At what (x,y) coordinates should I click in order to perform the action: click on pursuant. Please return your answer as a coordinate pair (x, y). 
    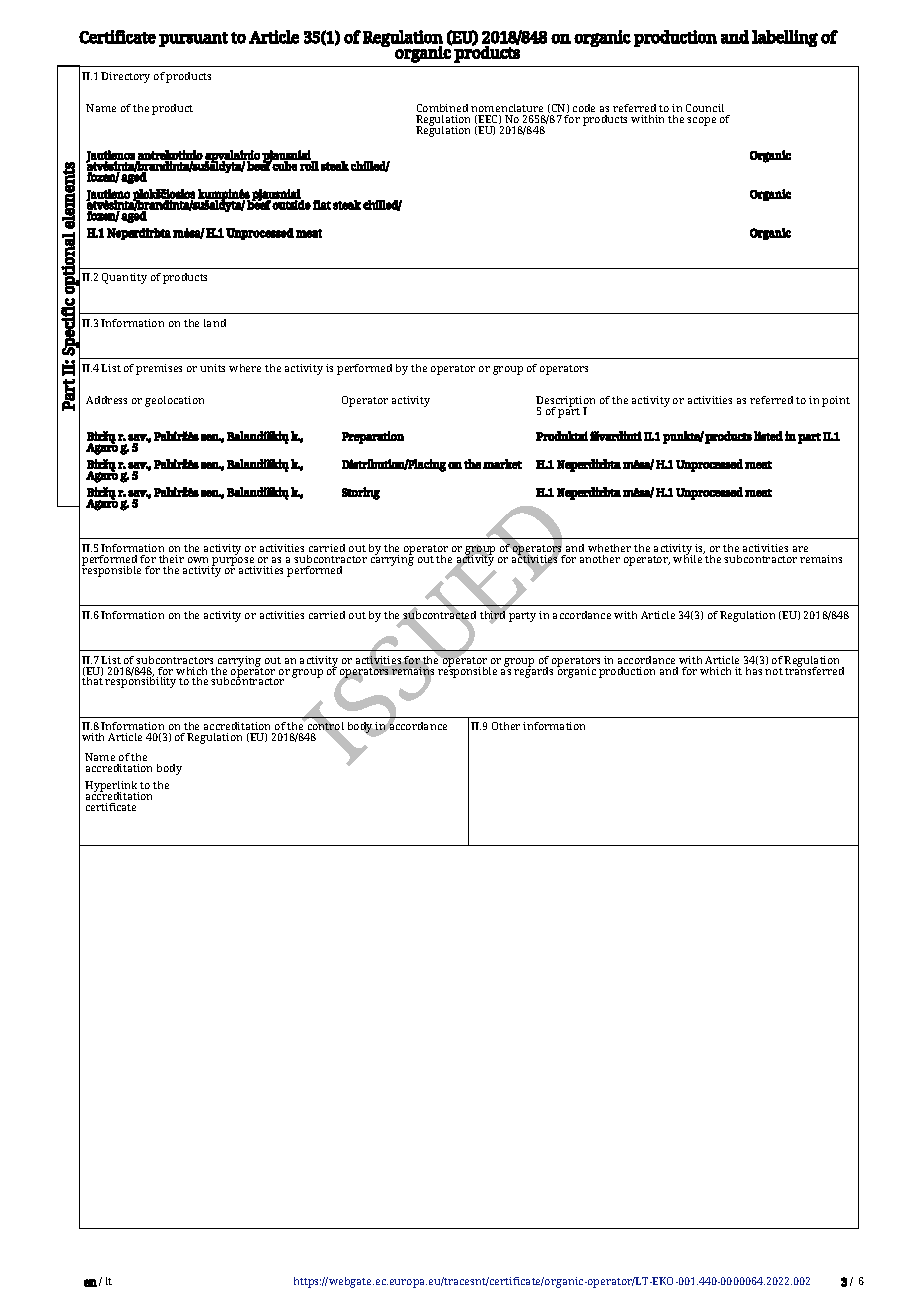
    Looking at the image, I should click on (193, 39).
